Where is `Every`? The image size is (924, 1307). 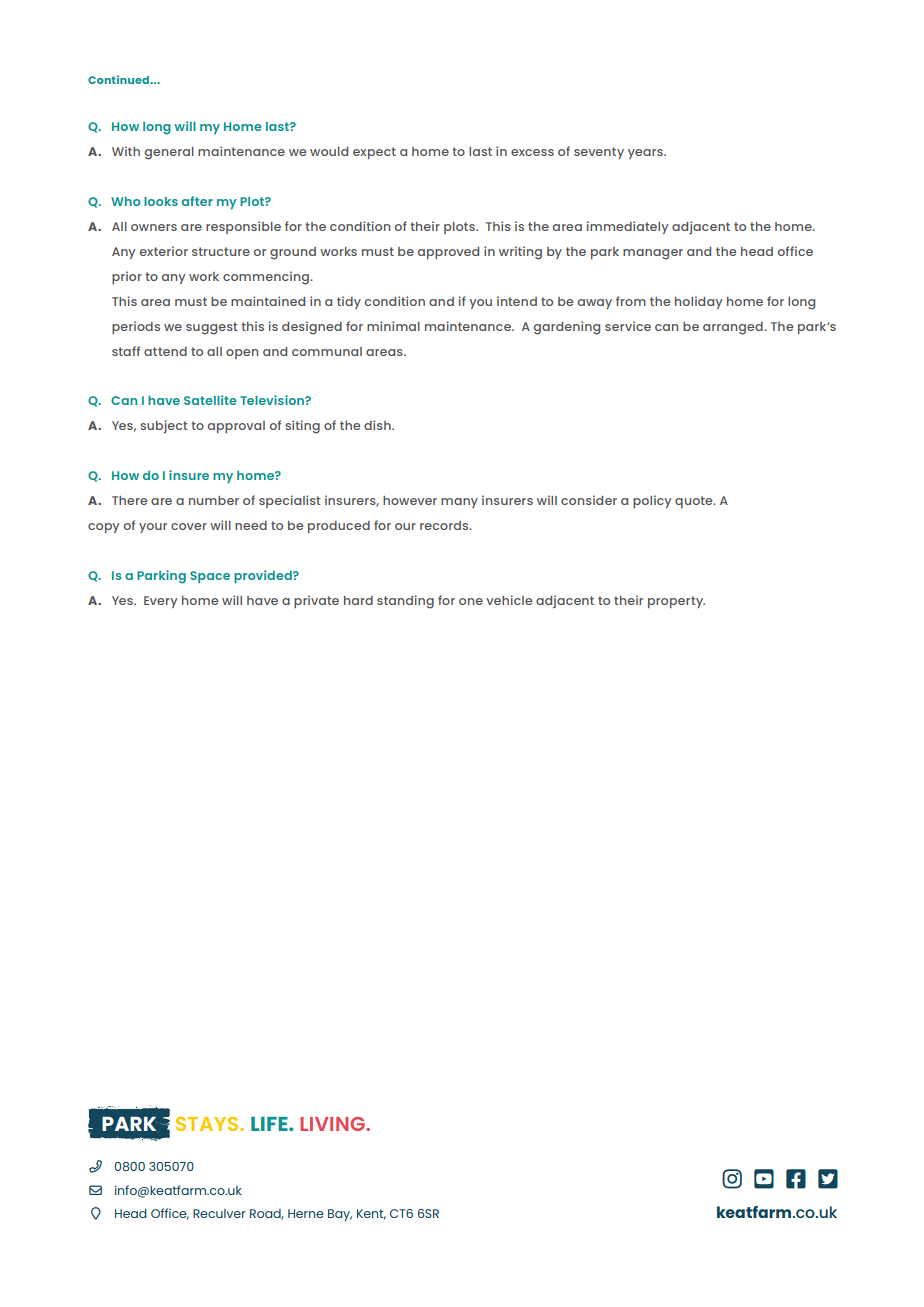 Every is located at coordinates (160, 602).
